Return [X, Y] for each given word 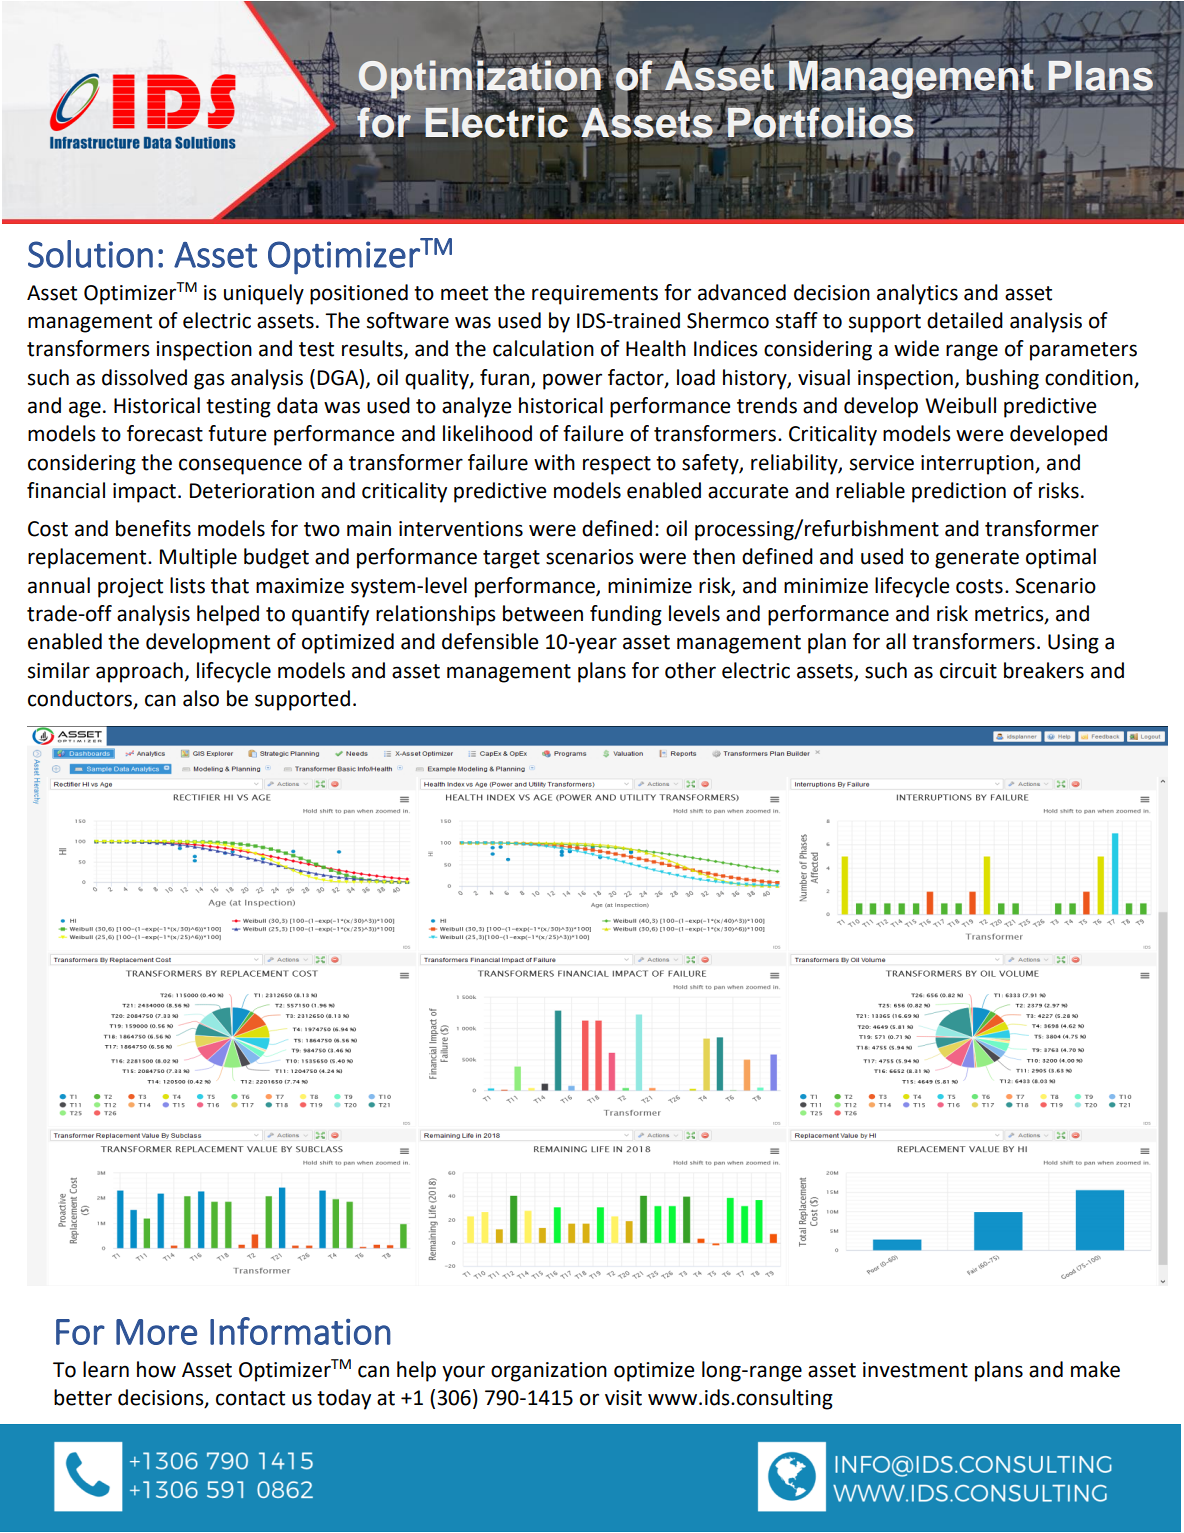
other [690, 670]
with [554, 462]
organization [549, 1372]
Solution [90, 254]
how [156, 1369]
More [156, 1332]
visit [623, 1398]
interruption [978, 465]
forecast [165, 433]
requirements [595, 295]
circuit [968, 671]
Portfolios [821, 122]
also [201, 698]
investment [915, 1370]
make [1095, 1369]
